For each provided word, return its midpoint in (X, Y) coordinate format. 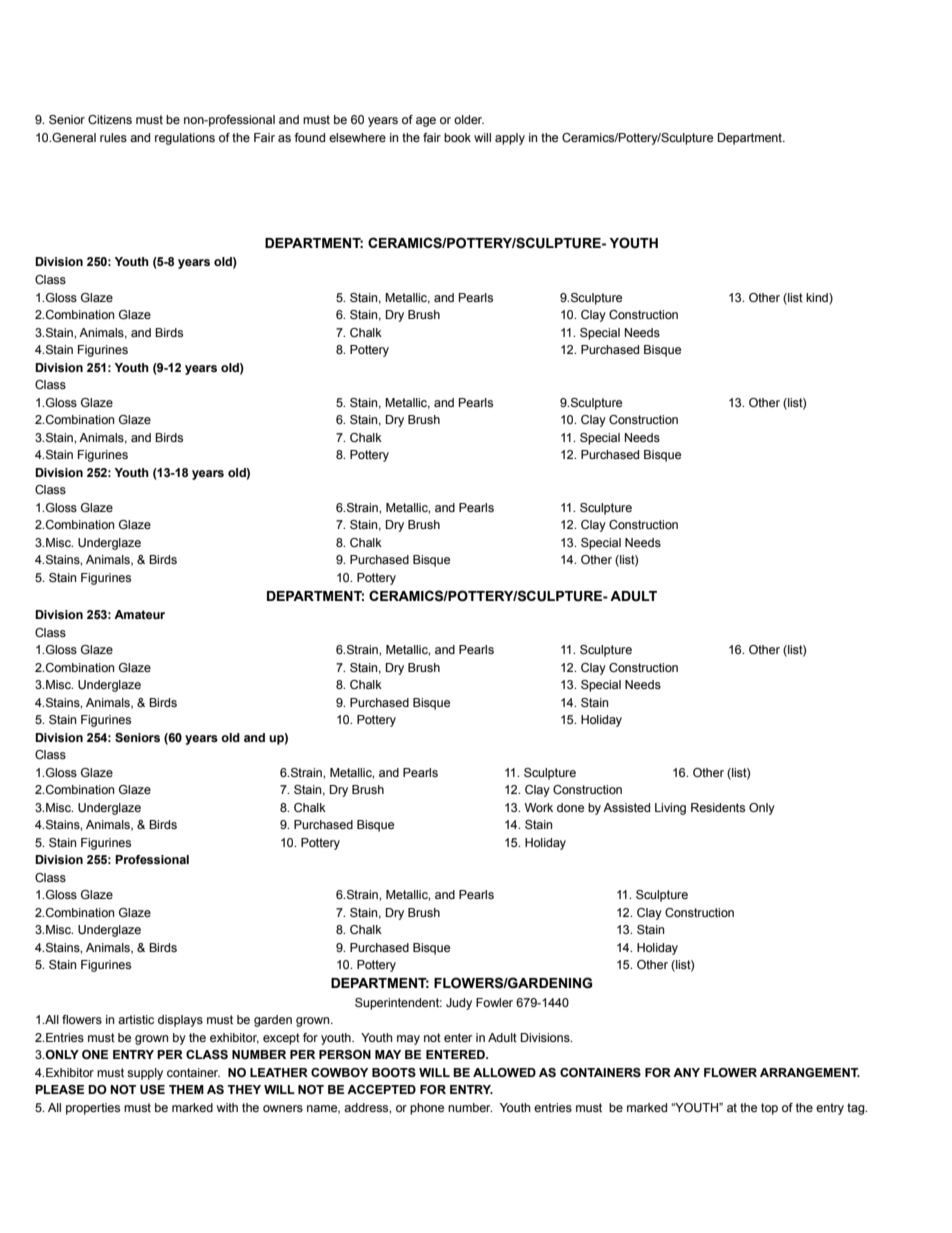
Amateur (139, 614)
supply (145, 1074)
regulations (185, 139)
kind (818, 297)
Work (539, 807)
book (457, 137)
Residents (718, 807)
